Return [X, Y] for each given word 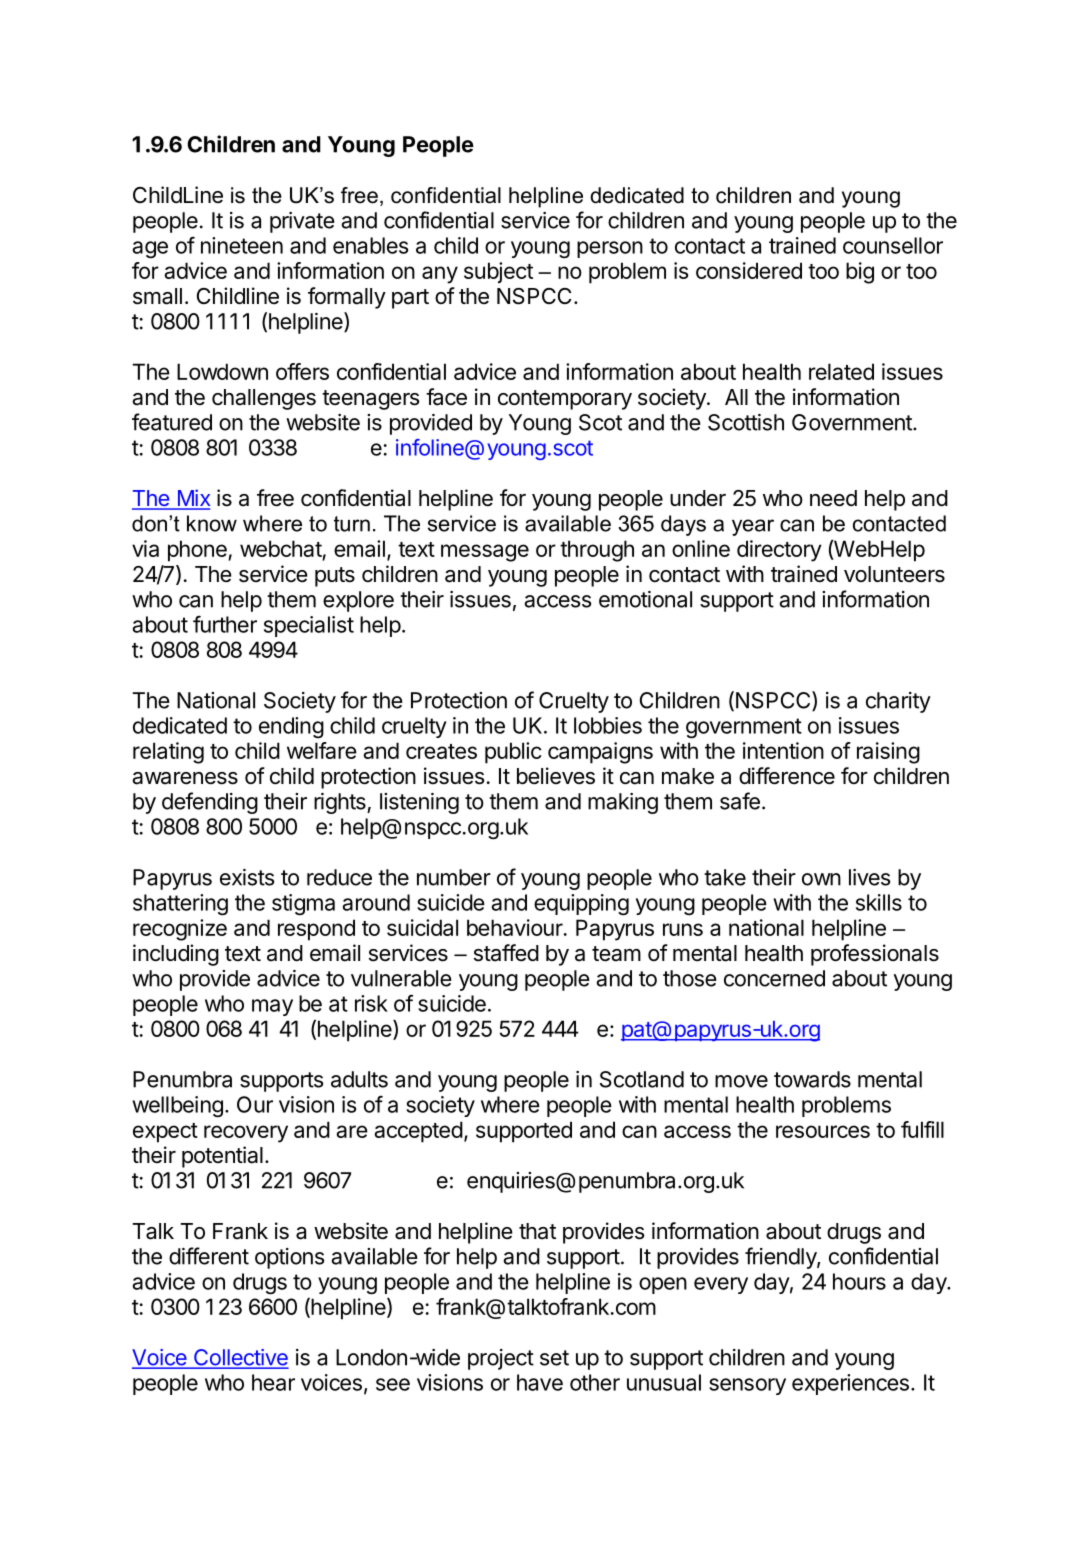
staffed [506, 953]
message [485, 553]
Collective [240, 1358]
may [272, 1007]
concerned [774, 978]
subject [498, 273]
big [860, 273]
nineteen [242, 245]
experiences [850, 1384]
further [225, 624]
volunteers [894, 574]
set [554, 1358]
